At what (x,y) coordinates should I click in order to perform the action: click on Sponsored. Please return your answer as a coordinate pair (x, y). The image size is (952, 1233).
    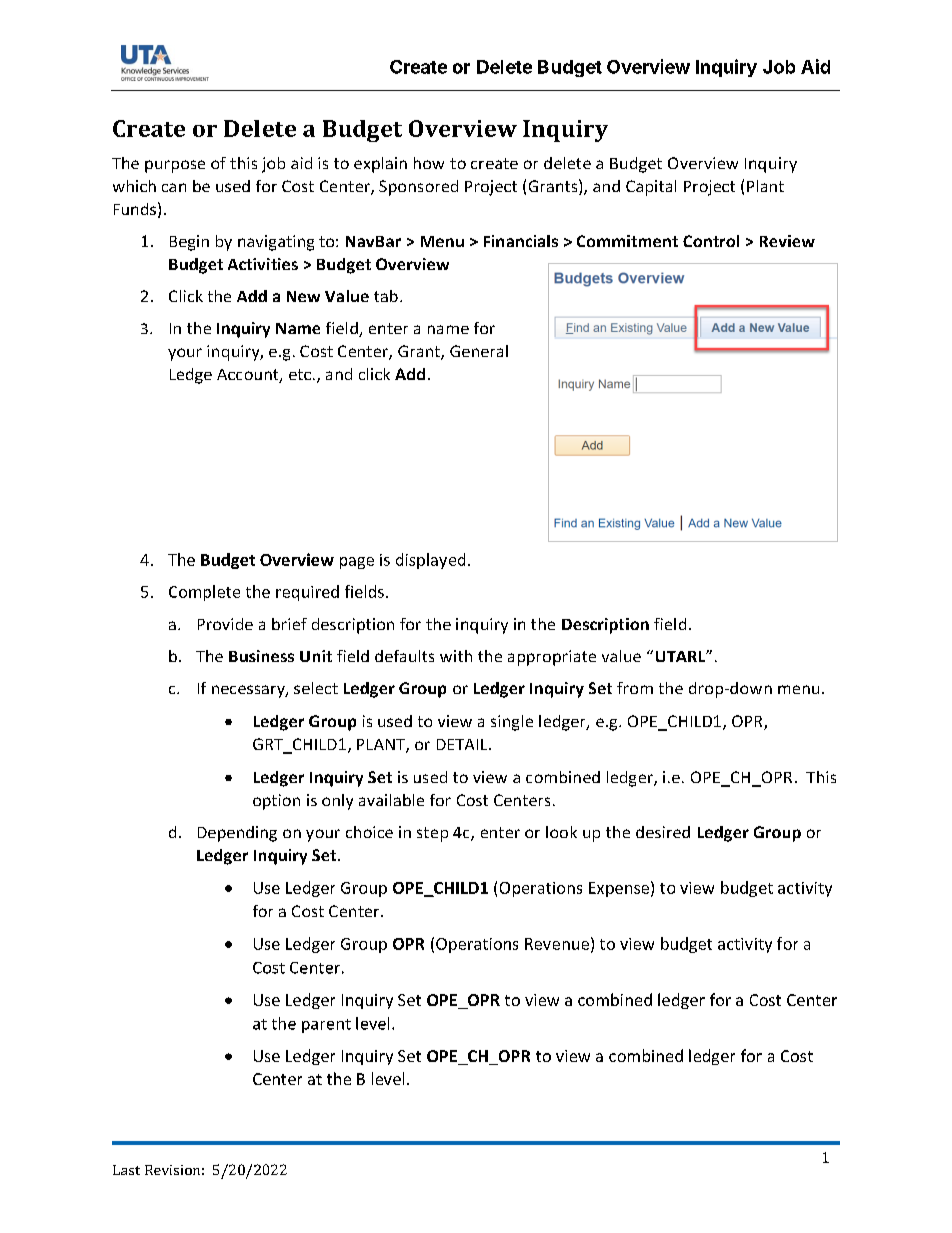
    Looking at the image, I should click on (418, 188).
